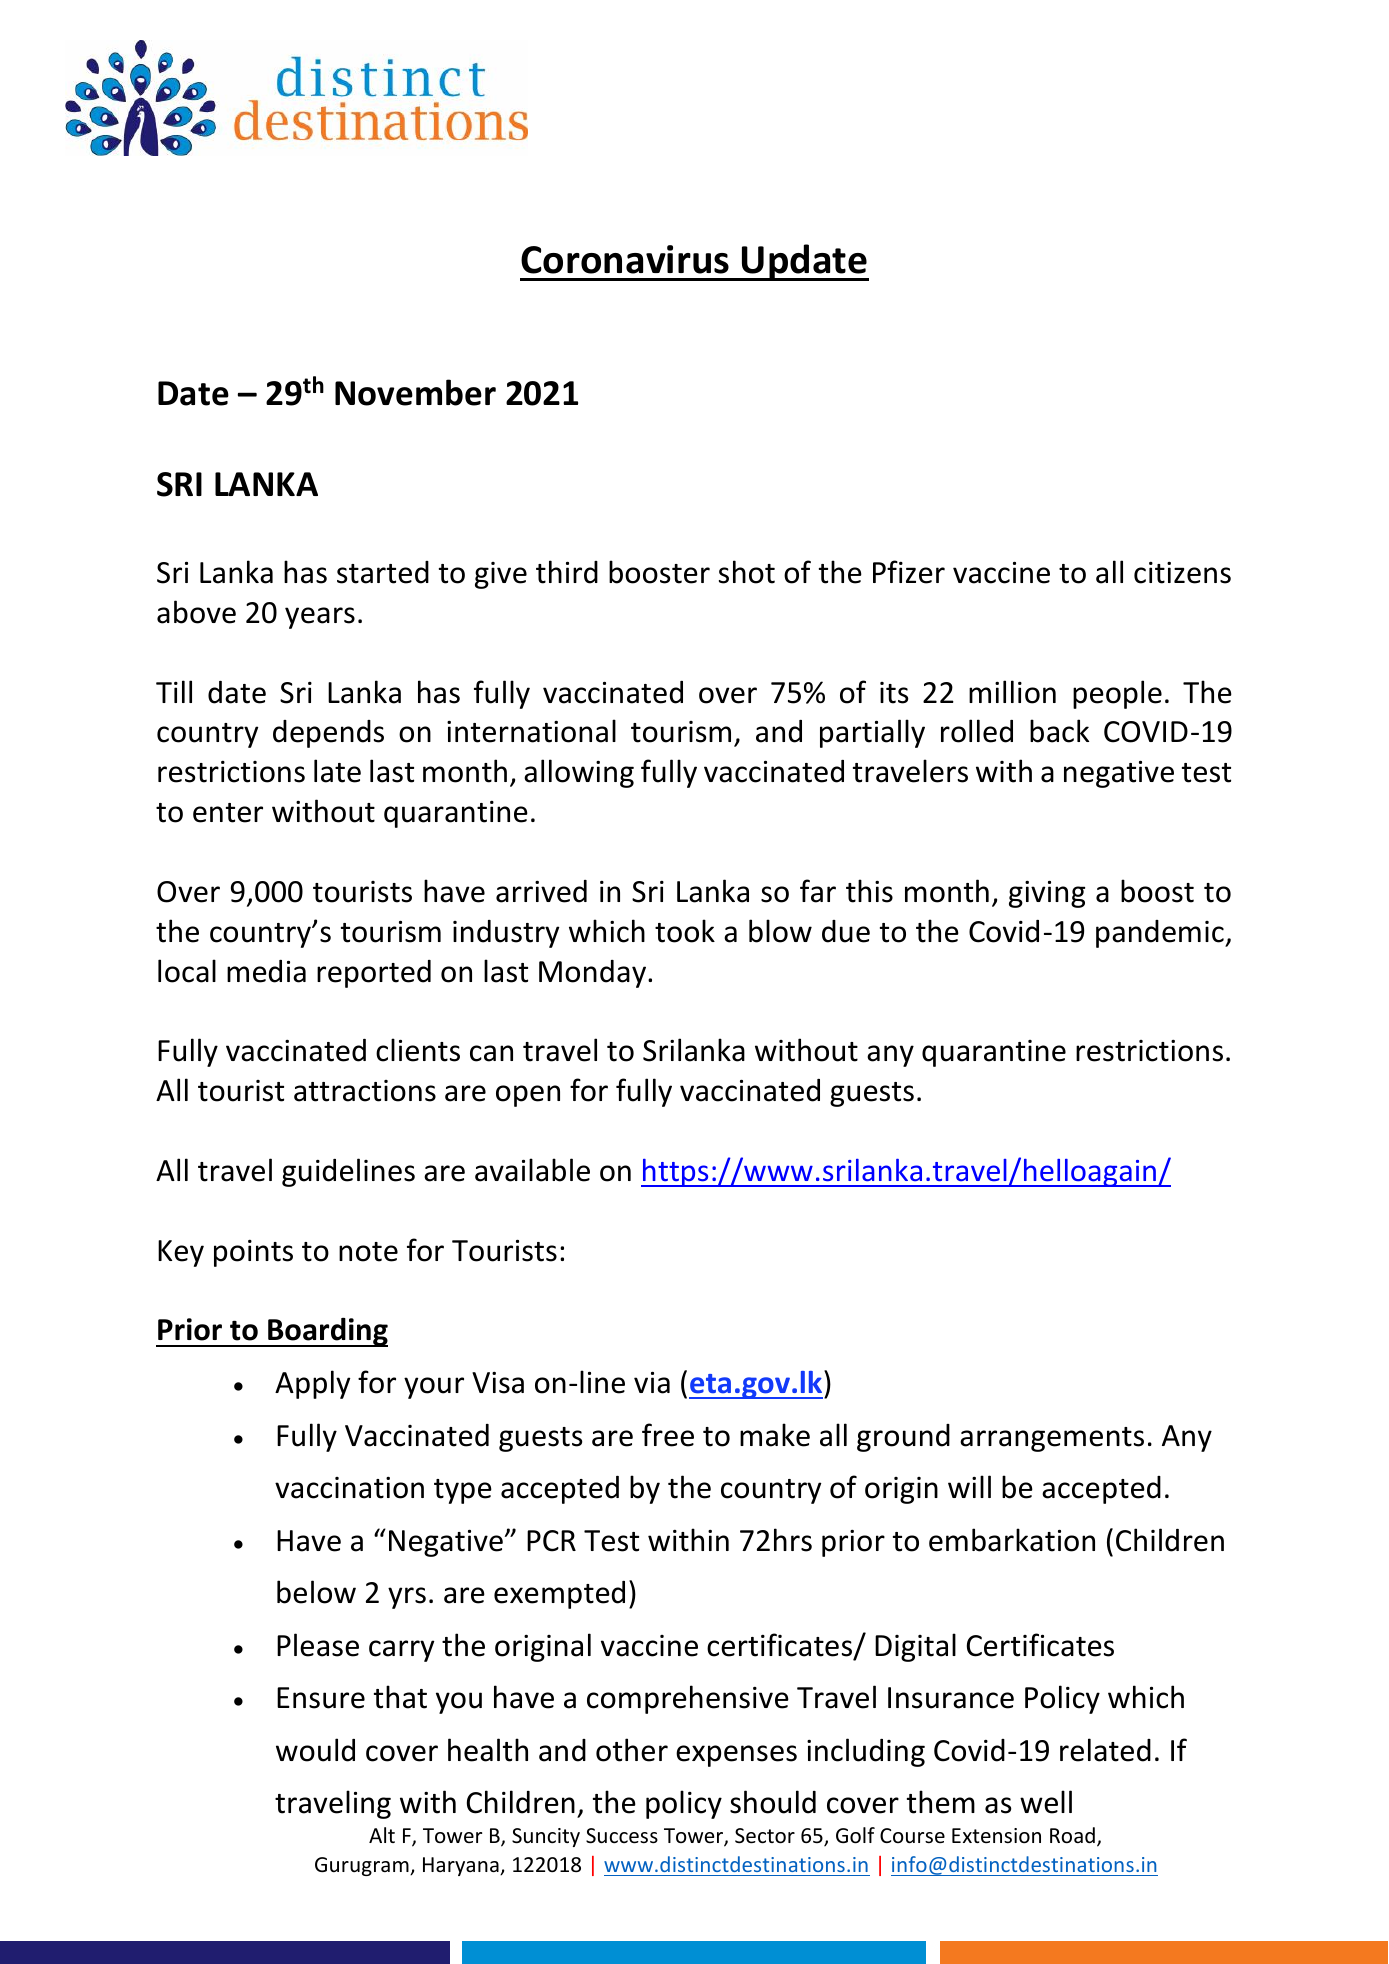  What do you see at coordinates (1182, 573) in the screenshot?
I see `citizens` at bounding box center [1182, 573].
